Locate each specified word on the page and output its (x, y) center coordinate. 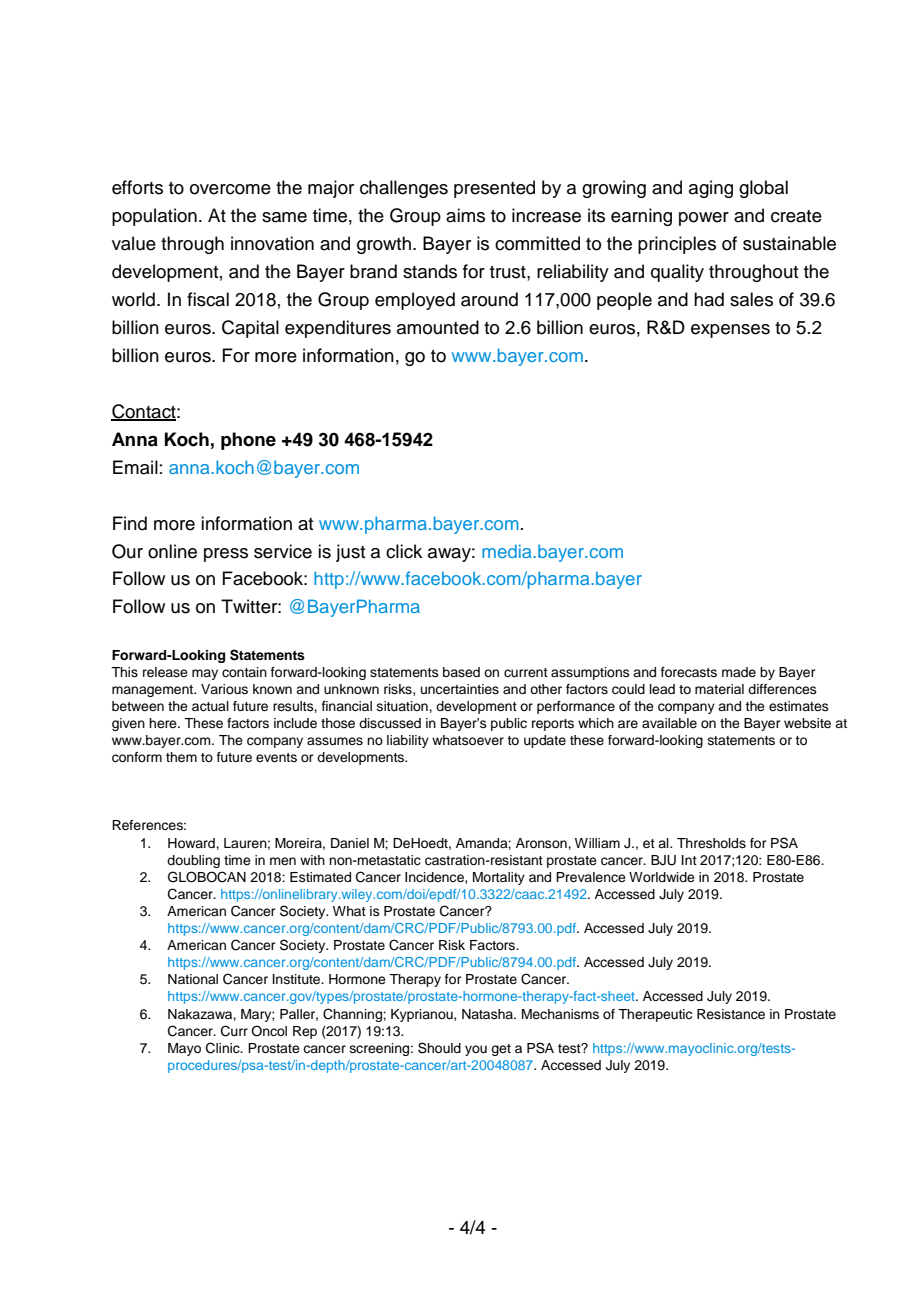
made (739, 672)
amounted (438, 327)
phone (248, 441)
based (461, 672)
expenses (730, 331)
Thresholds (711, 843)
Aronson (542, 843)
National (193, 979)
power (704, 219)
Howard (192, 843)
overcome (230, 189)
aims (465, 215)
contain (244, 672)
